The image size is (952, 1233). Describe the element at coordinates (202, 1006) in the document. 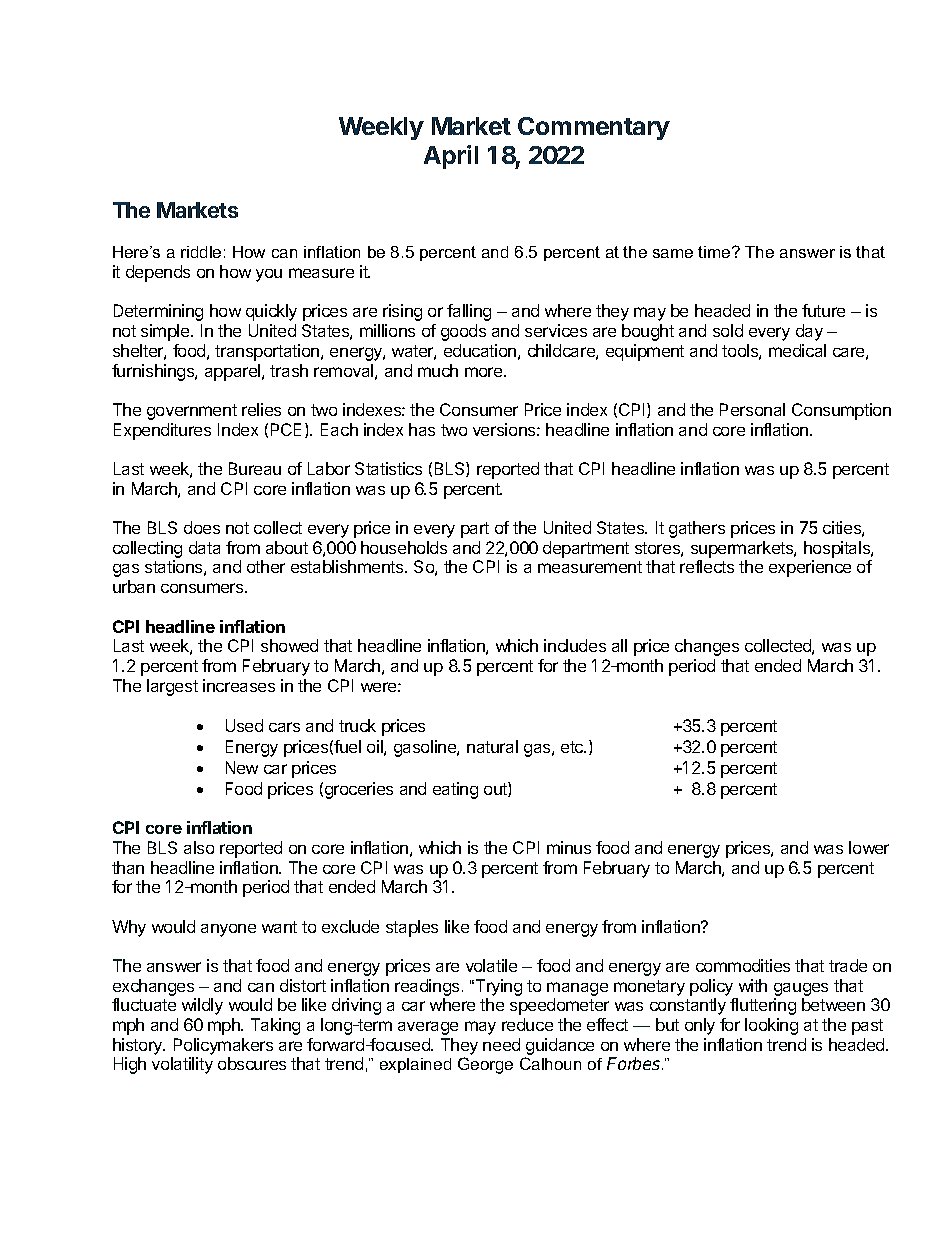

I see `wildly` at that location.
